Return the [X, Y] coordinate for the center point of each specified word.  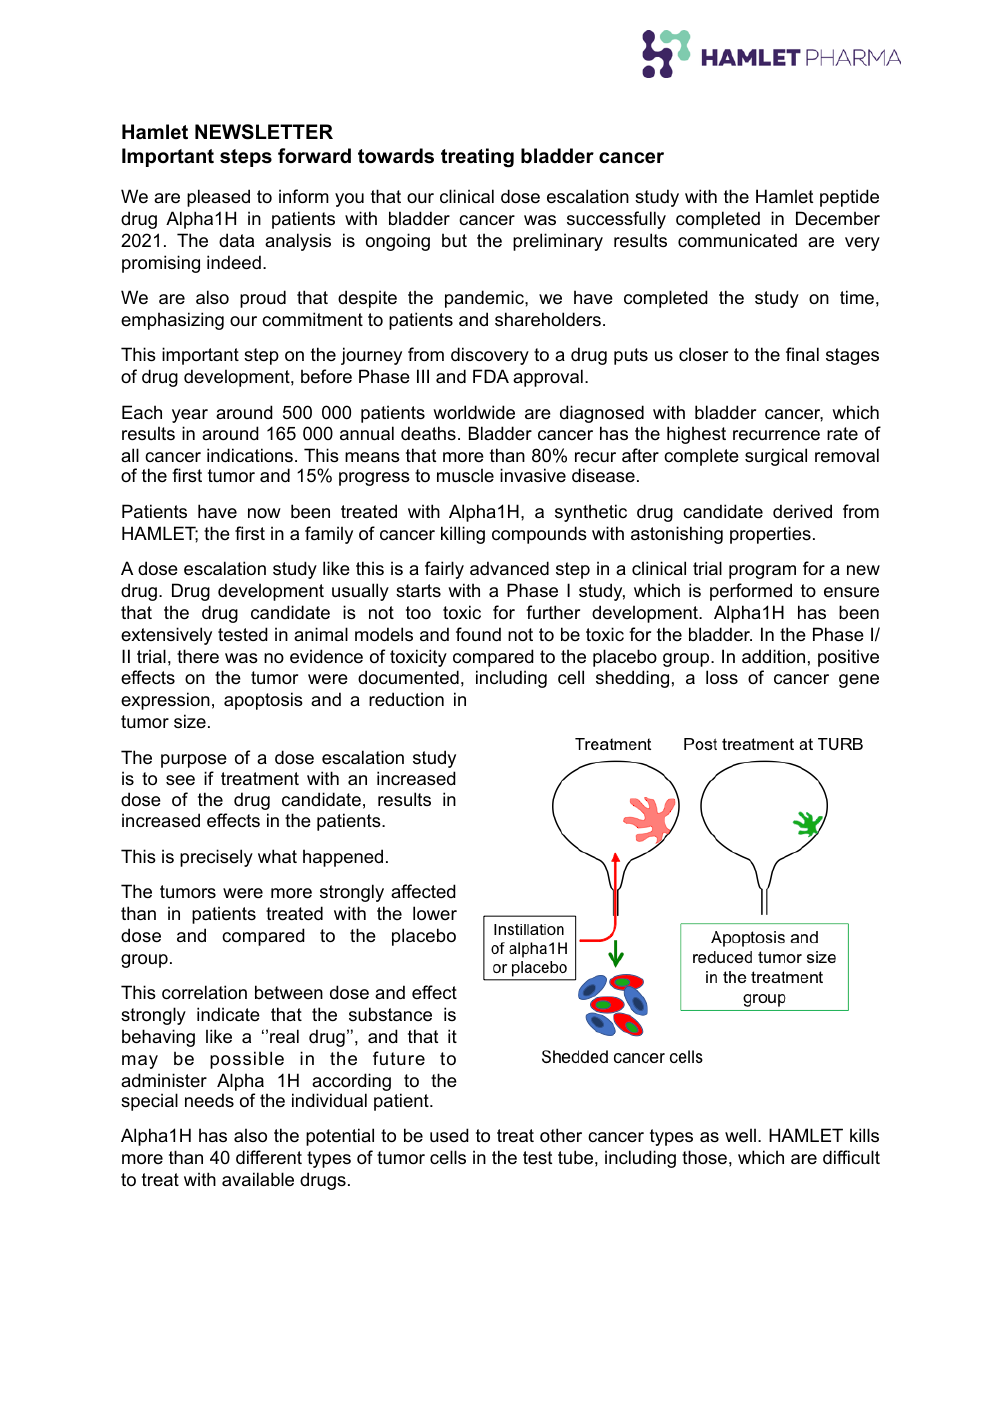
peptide [849, 198]
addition [773, 656]
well [740, 1135]
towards [396, 156]
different [269, 1157]
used [449, 1135]
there [198, 656]
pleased [218, 198]
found [478, 634]
